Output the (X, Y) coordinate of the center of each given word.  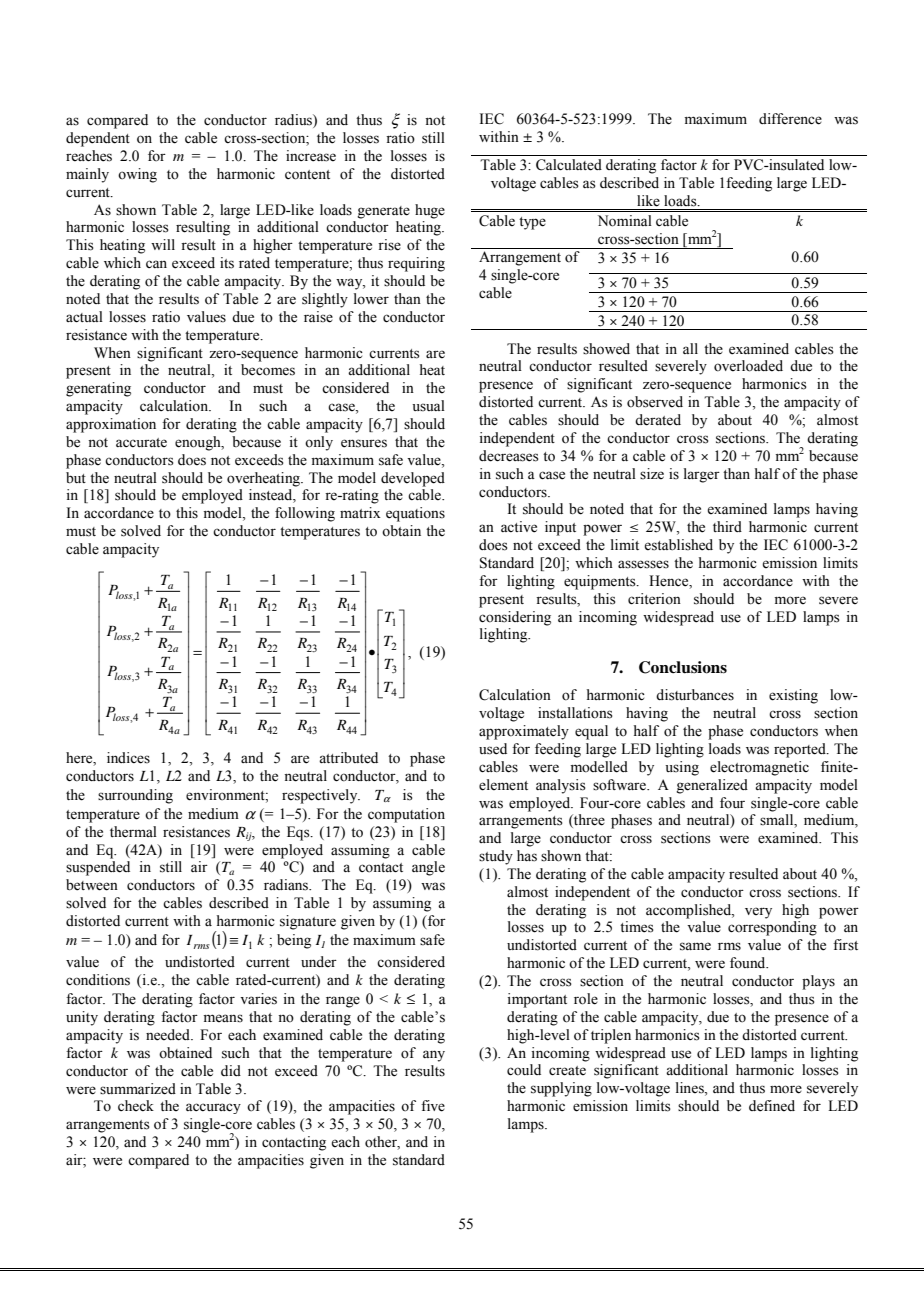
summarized (138, 1089)
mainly (87, 175)
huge (430, 211)
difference (790, 119)
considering (515, 618)
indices (128, 758)
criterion (654, 599)
